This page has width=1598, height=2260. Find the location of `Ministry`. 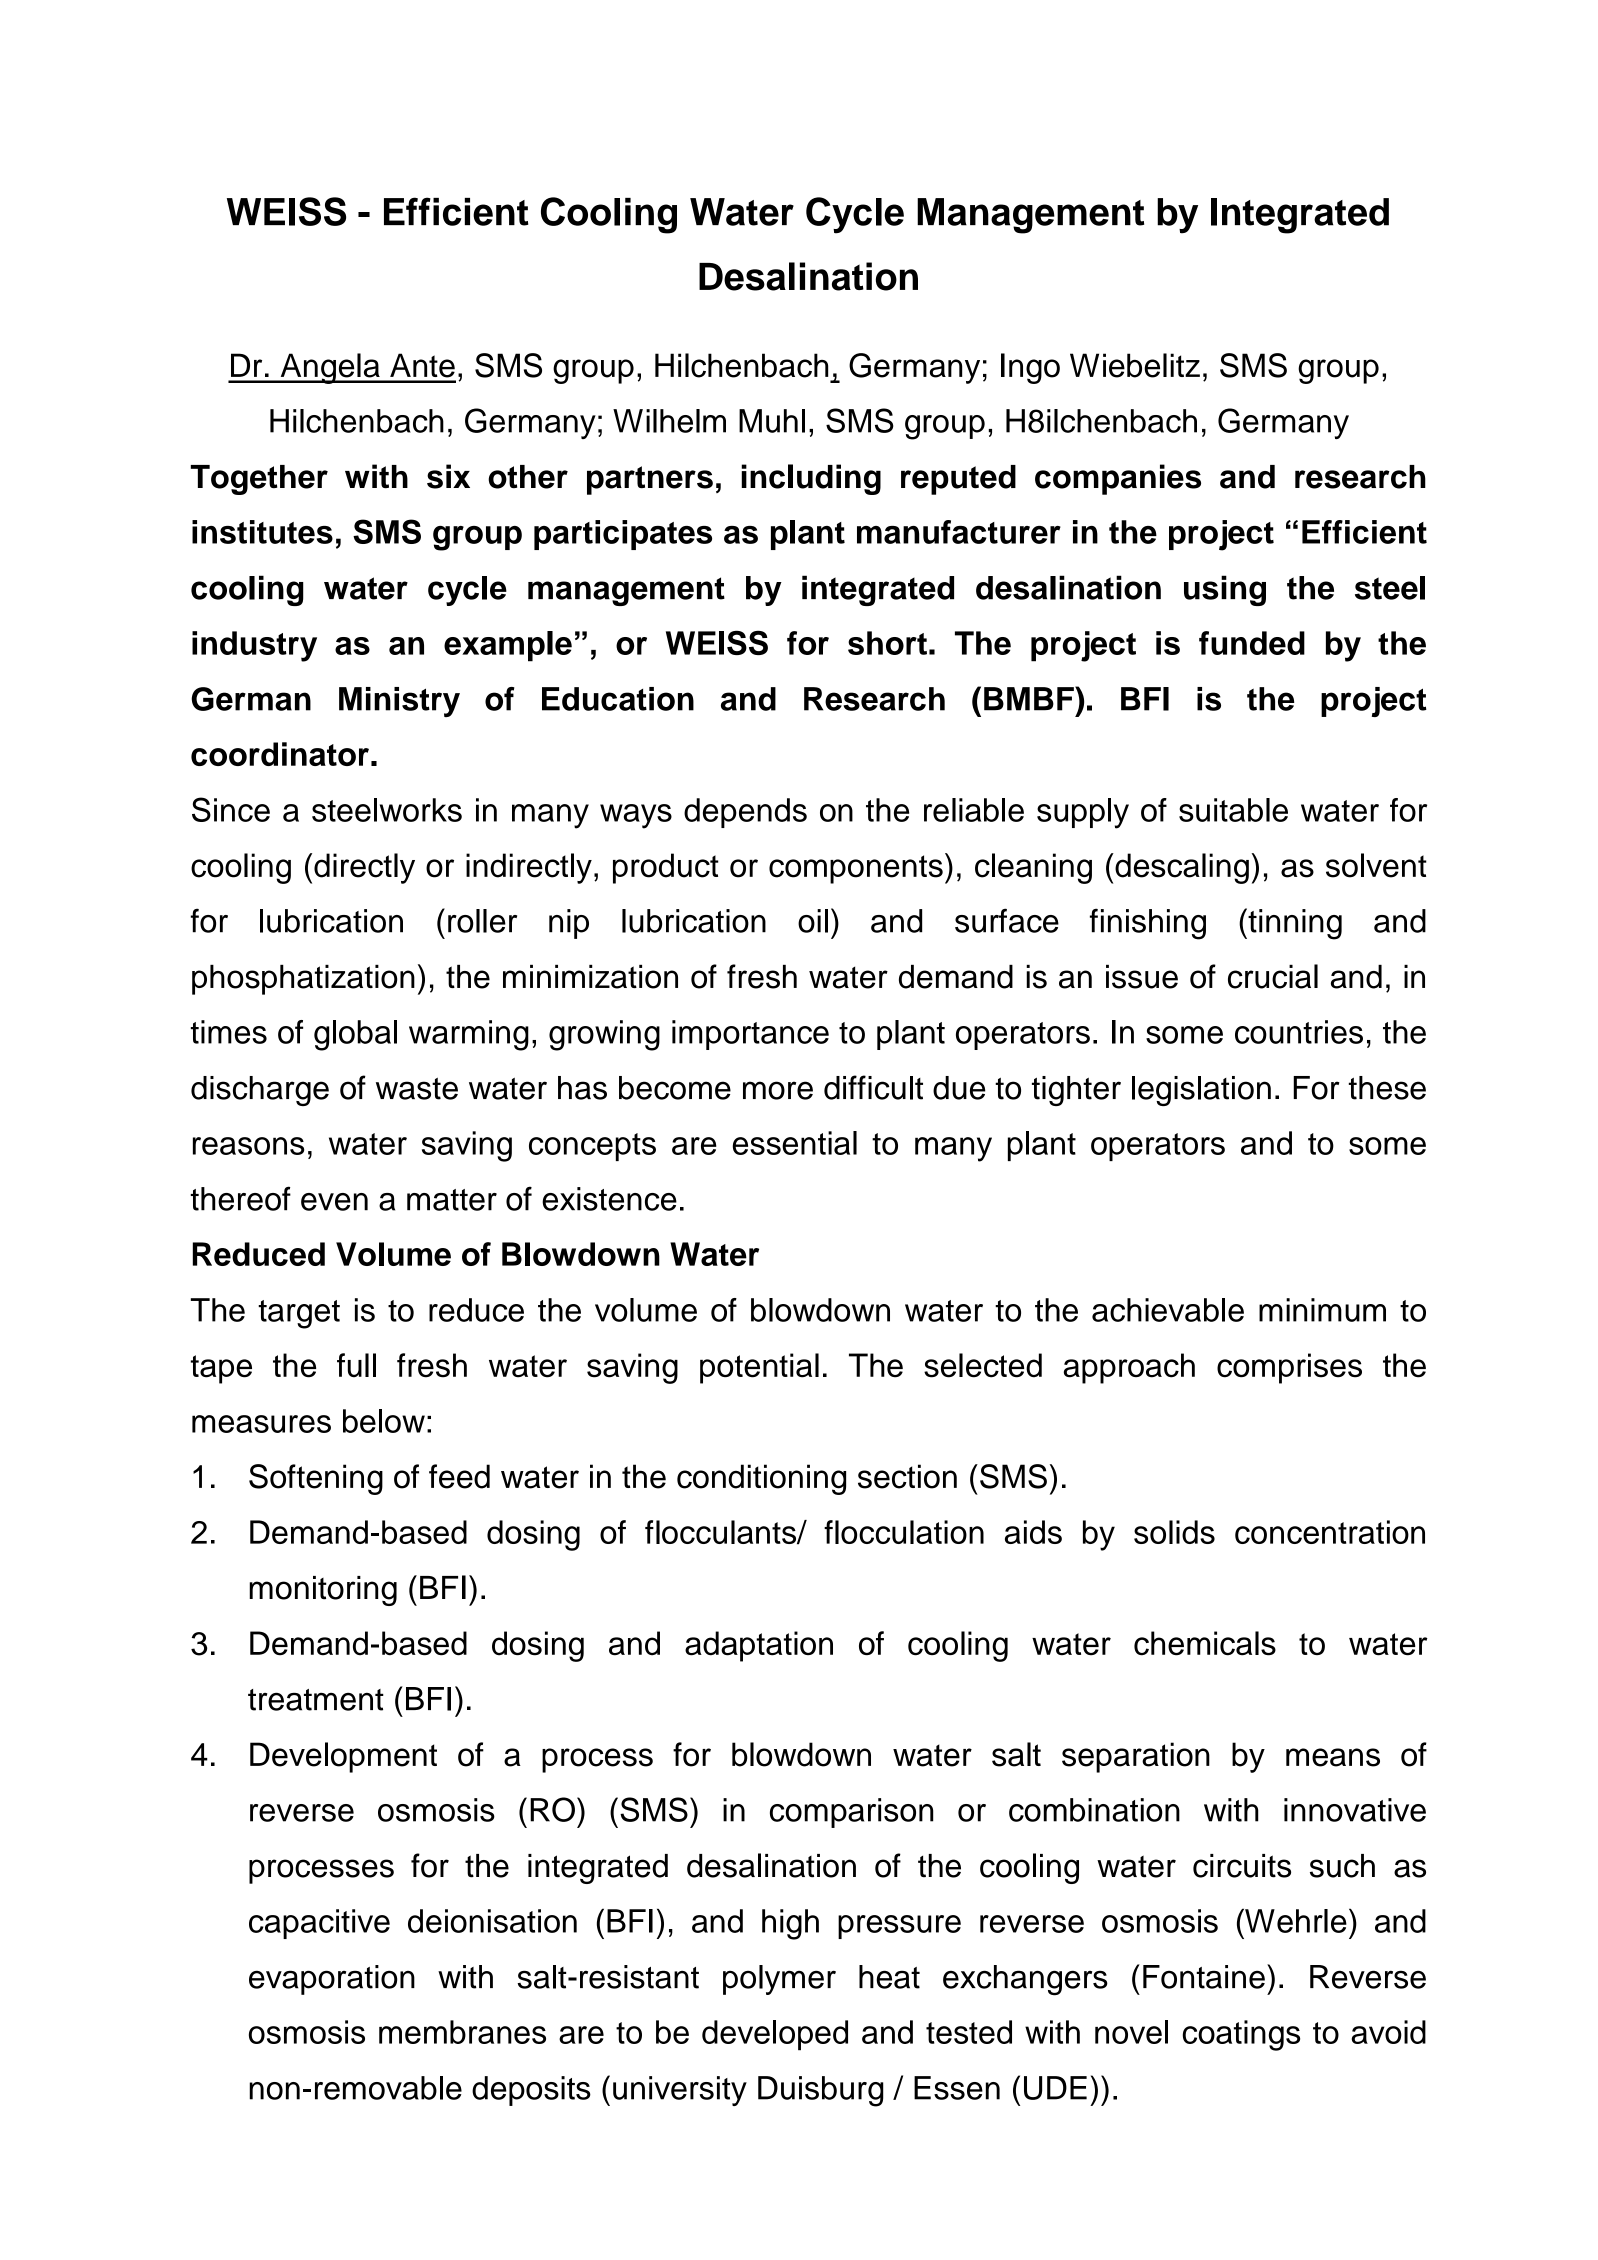

Ministry is located at coordinates (399, 702).
